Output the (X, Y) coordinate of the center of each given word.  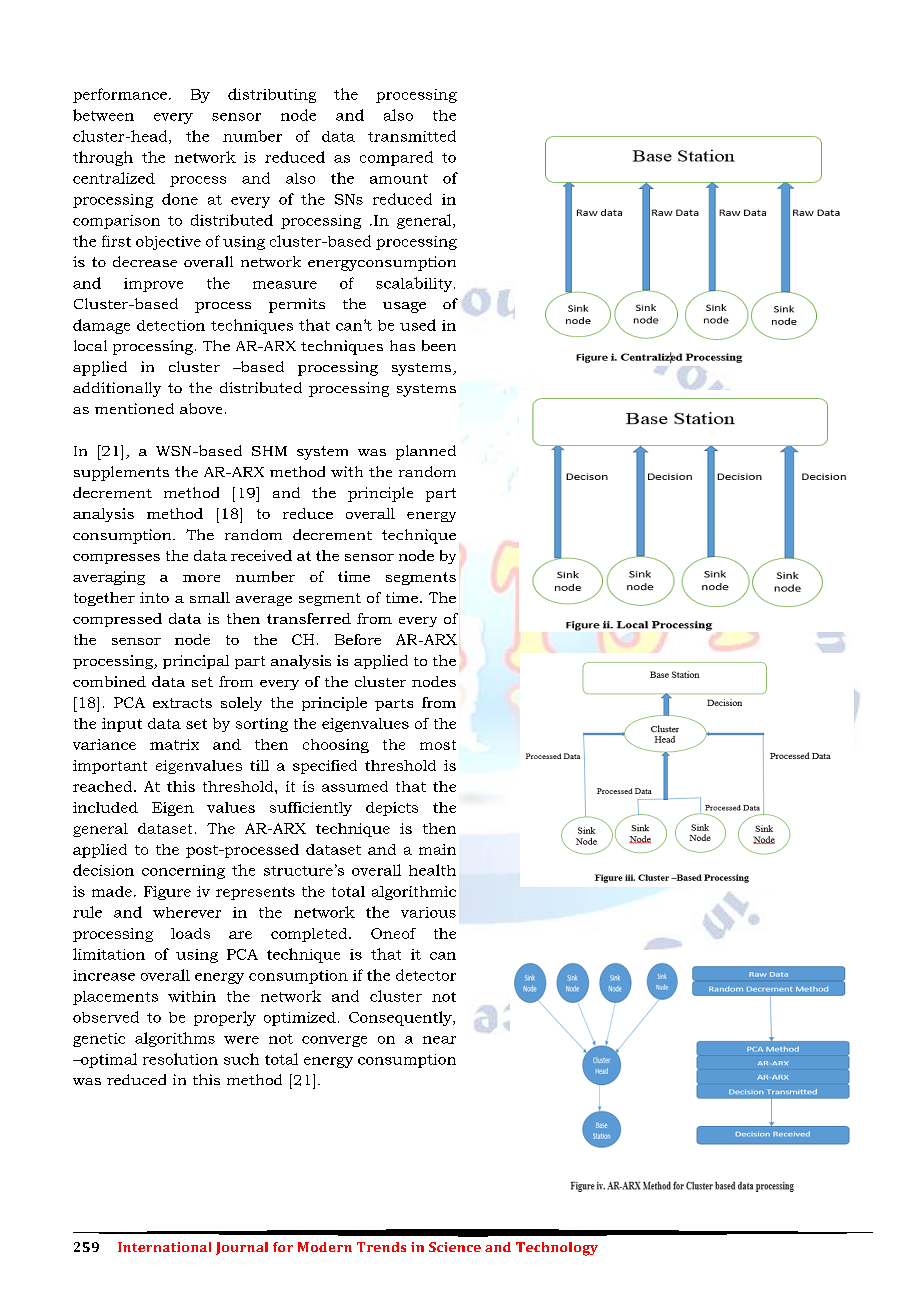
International (164, 1247)
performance (120, 95)
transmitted (412, 136)
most (438, 745)
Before (358, 639)
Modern (325, 1247)
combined (109, 681)
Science (455, 1247)
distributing (272, 95)
